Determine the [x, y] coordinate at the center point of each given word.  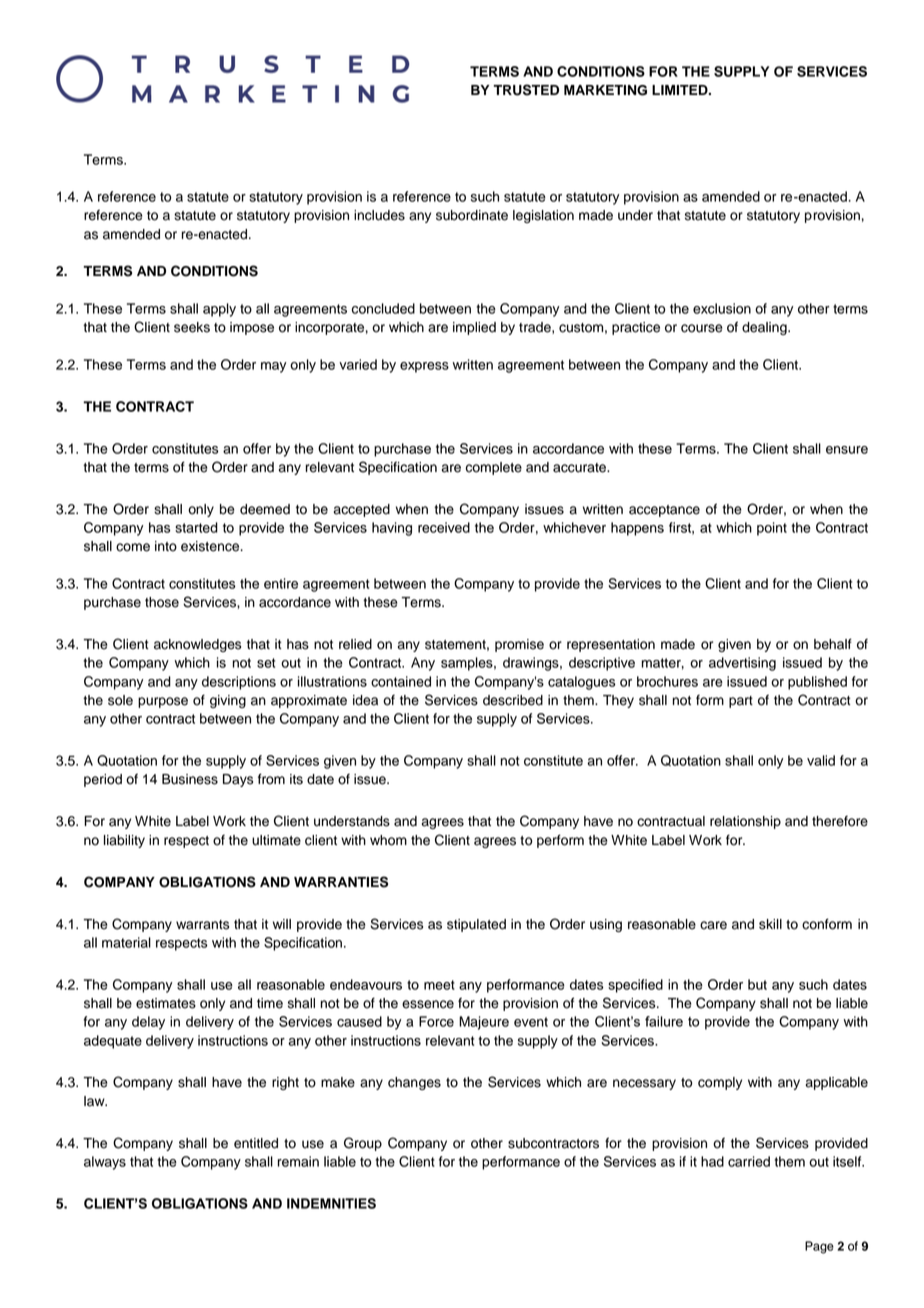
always [105, 1163]
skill [770, 924]
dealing [765, 328]
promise [519, 645]
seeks [192, 327]
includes [379, 215]
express [424, 367]
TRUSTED [526, 90]
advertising [742, 664]
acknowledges [197, 645]
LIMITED [681, 90]
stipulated [476, 925]
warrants [202, 925]
